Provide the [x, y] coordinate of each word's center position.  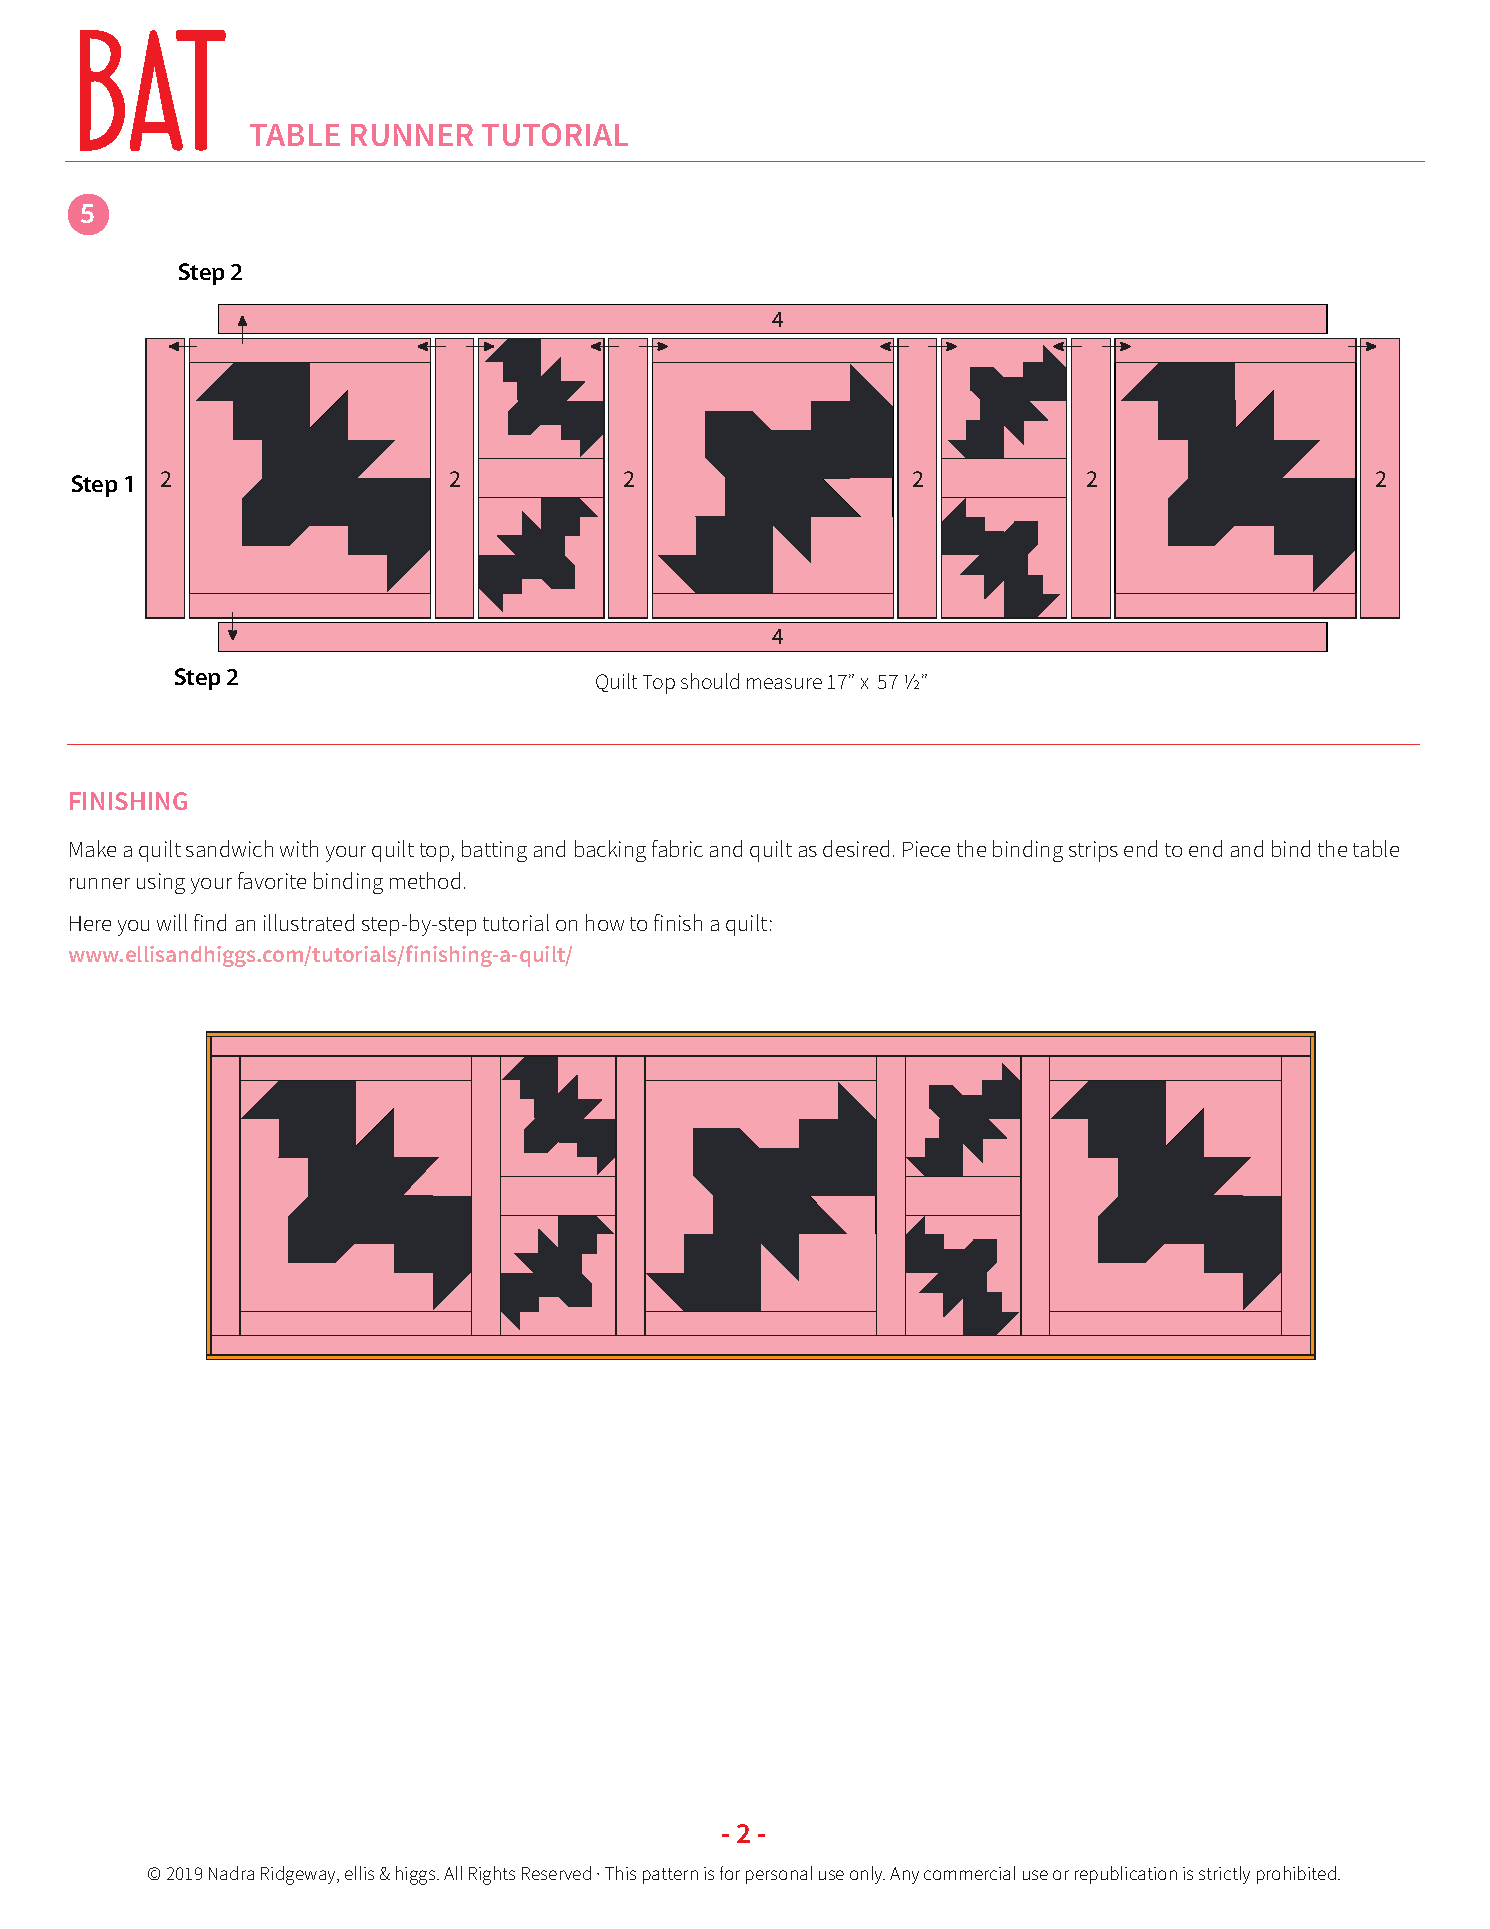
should [710, 681]
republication [1126, 1875]
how [605, 922]
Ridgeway [300, 1875]
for [730, 1873]
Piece [926, 849]
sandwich [229, 848]
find [210, 922]
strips [1093, 851]
